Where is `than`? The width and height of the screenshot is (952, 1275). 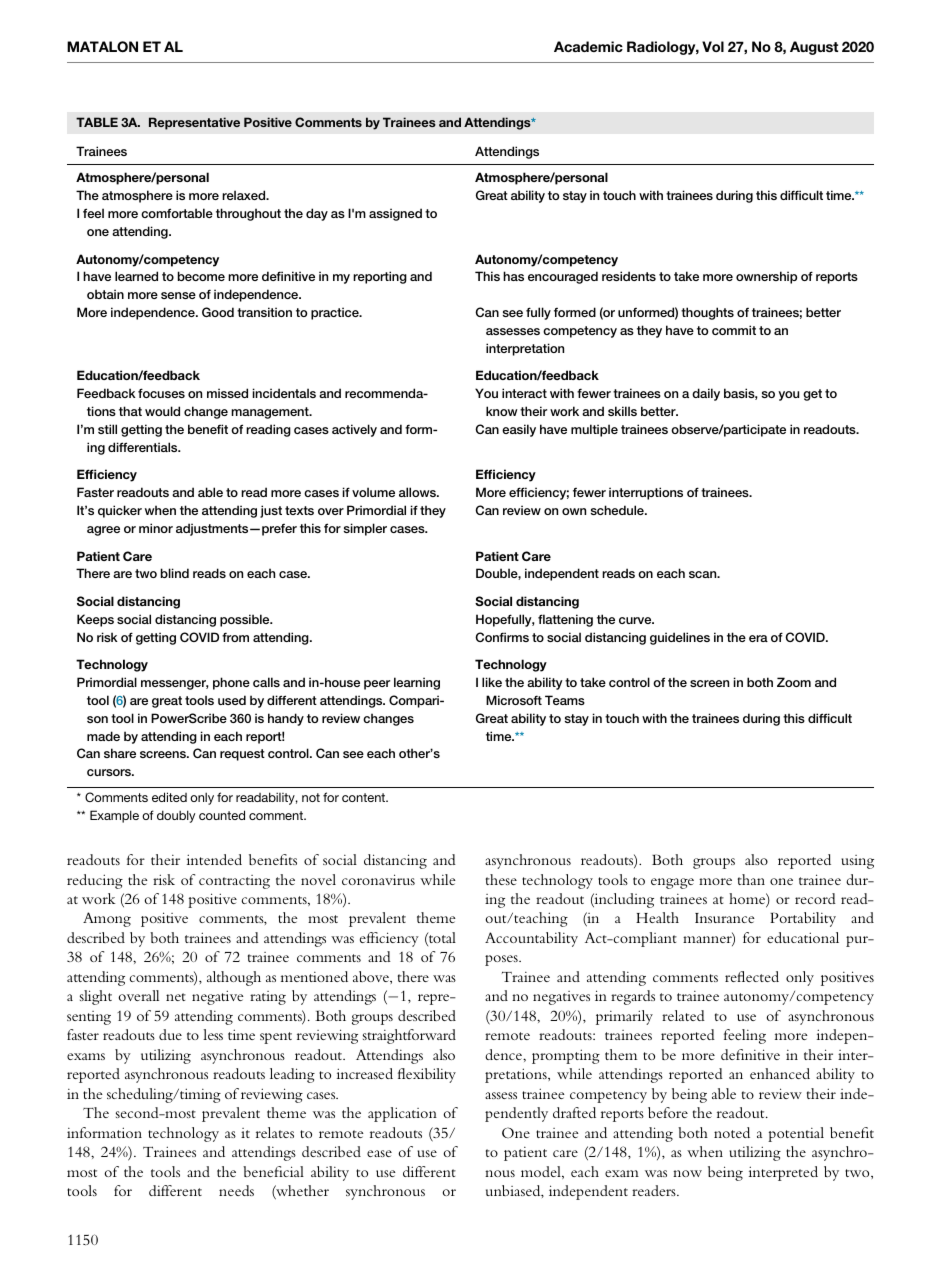
than is located at coordinates (751, 879).
